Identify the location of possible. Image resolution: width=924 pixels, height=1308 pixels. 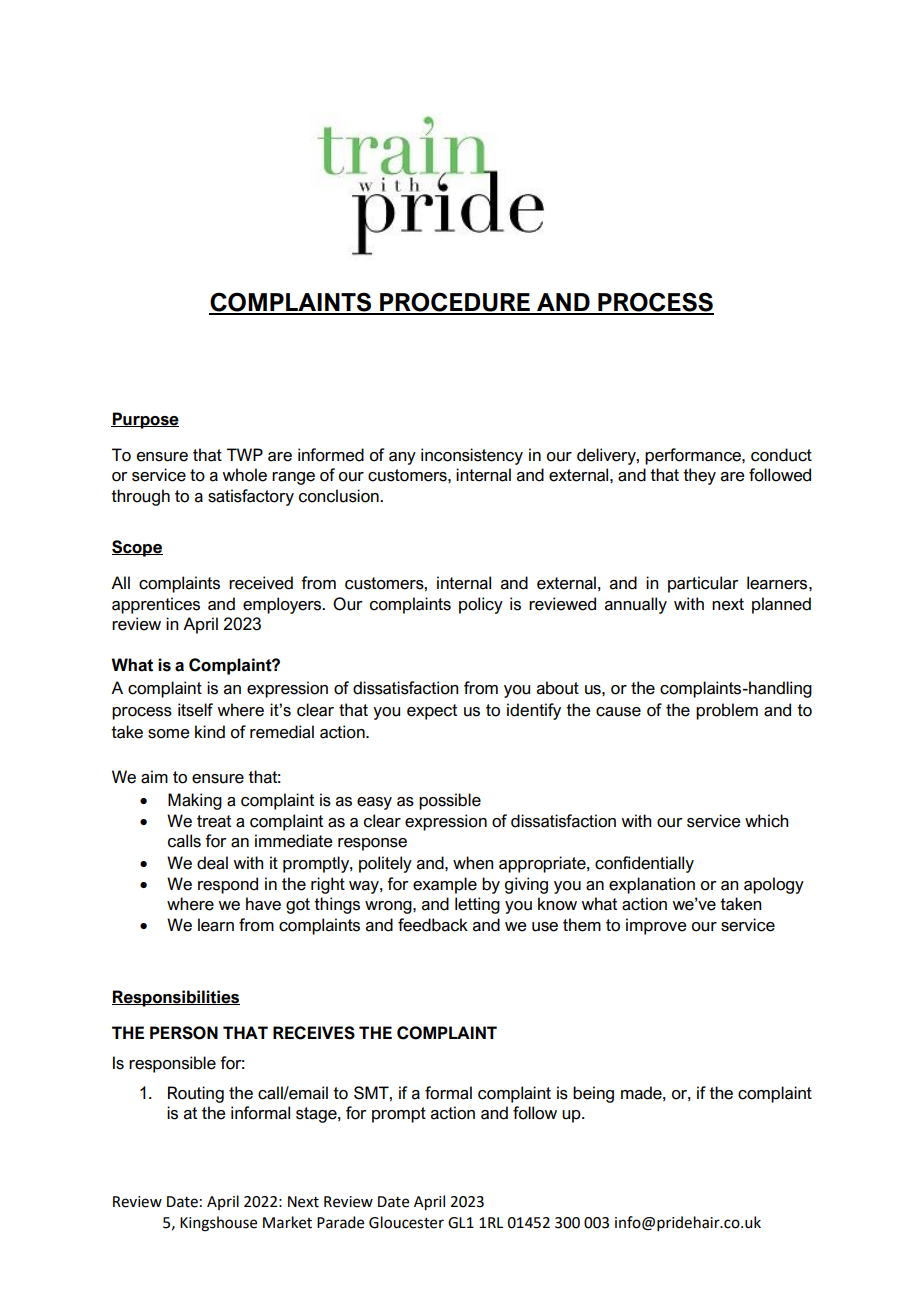
(450, 801).
